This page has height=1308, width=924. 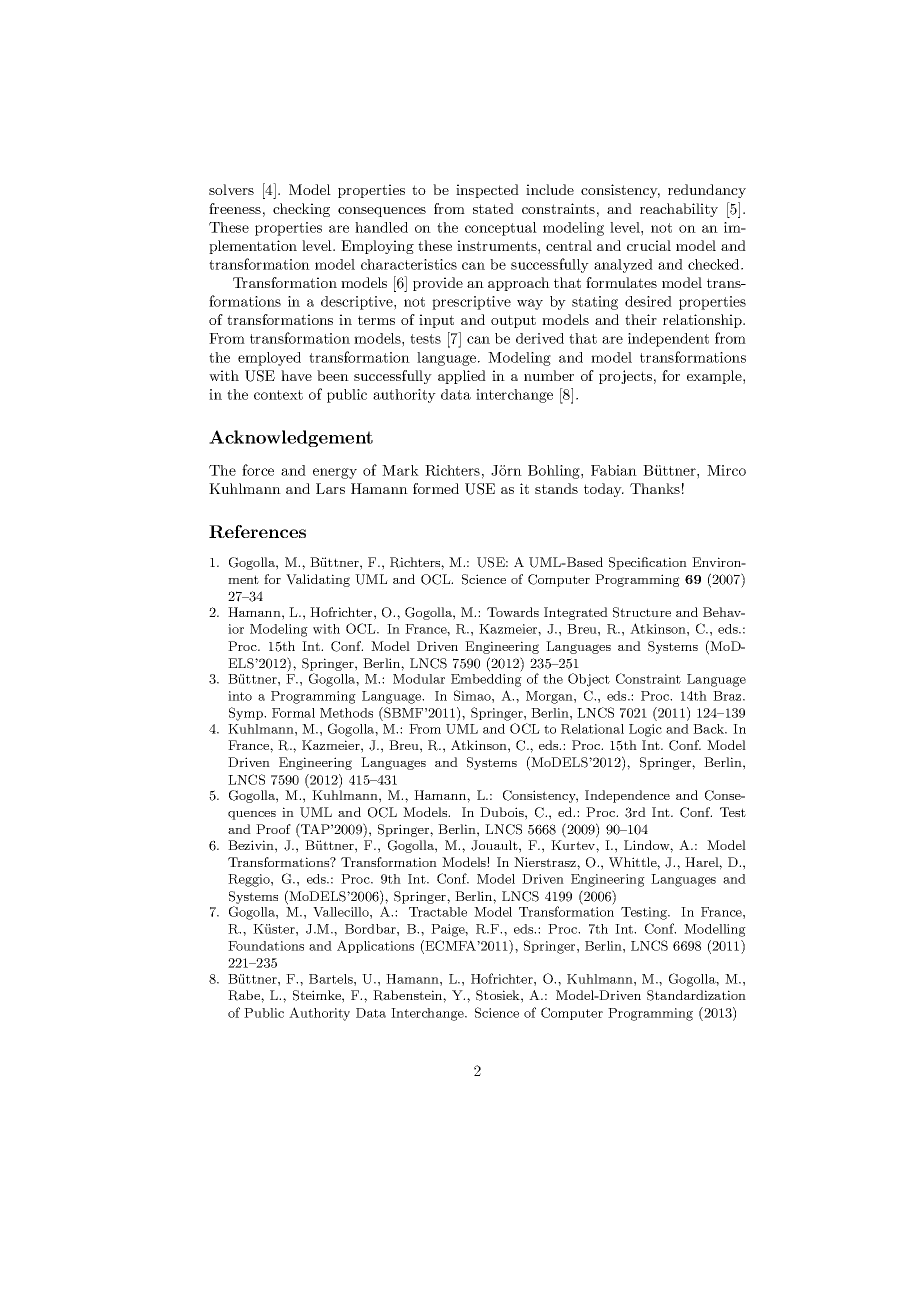 What do you see at coordinates (266, 946) in the page?
I see `Foundations` at bounding box center [266, 946].
